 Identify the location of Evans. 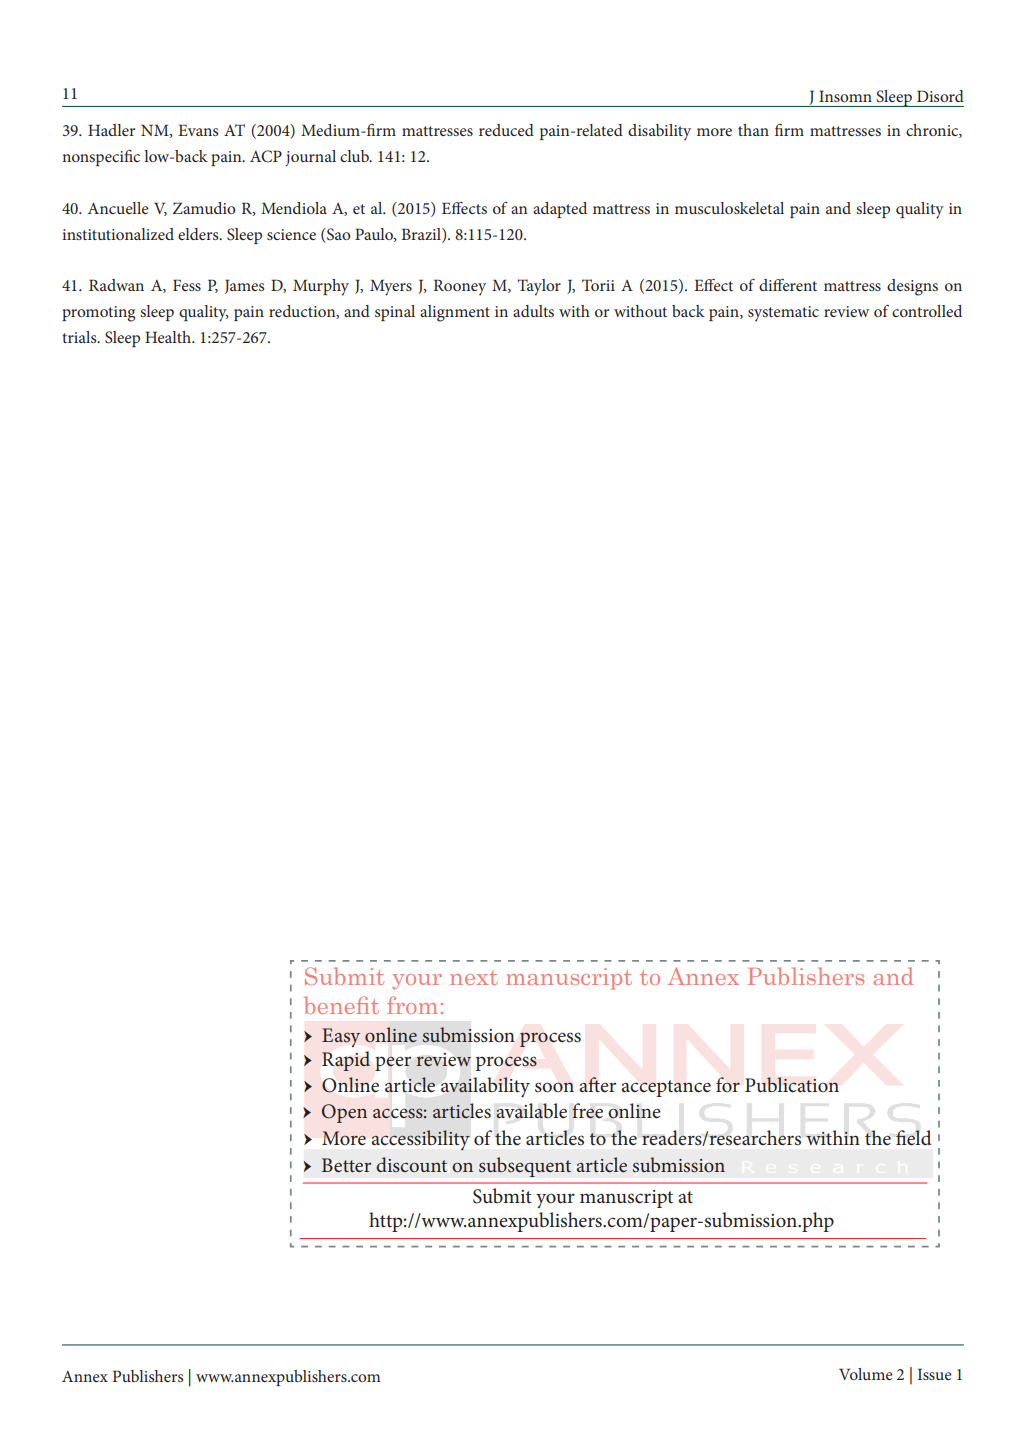
(198, 130).
